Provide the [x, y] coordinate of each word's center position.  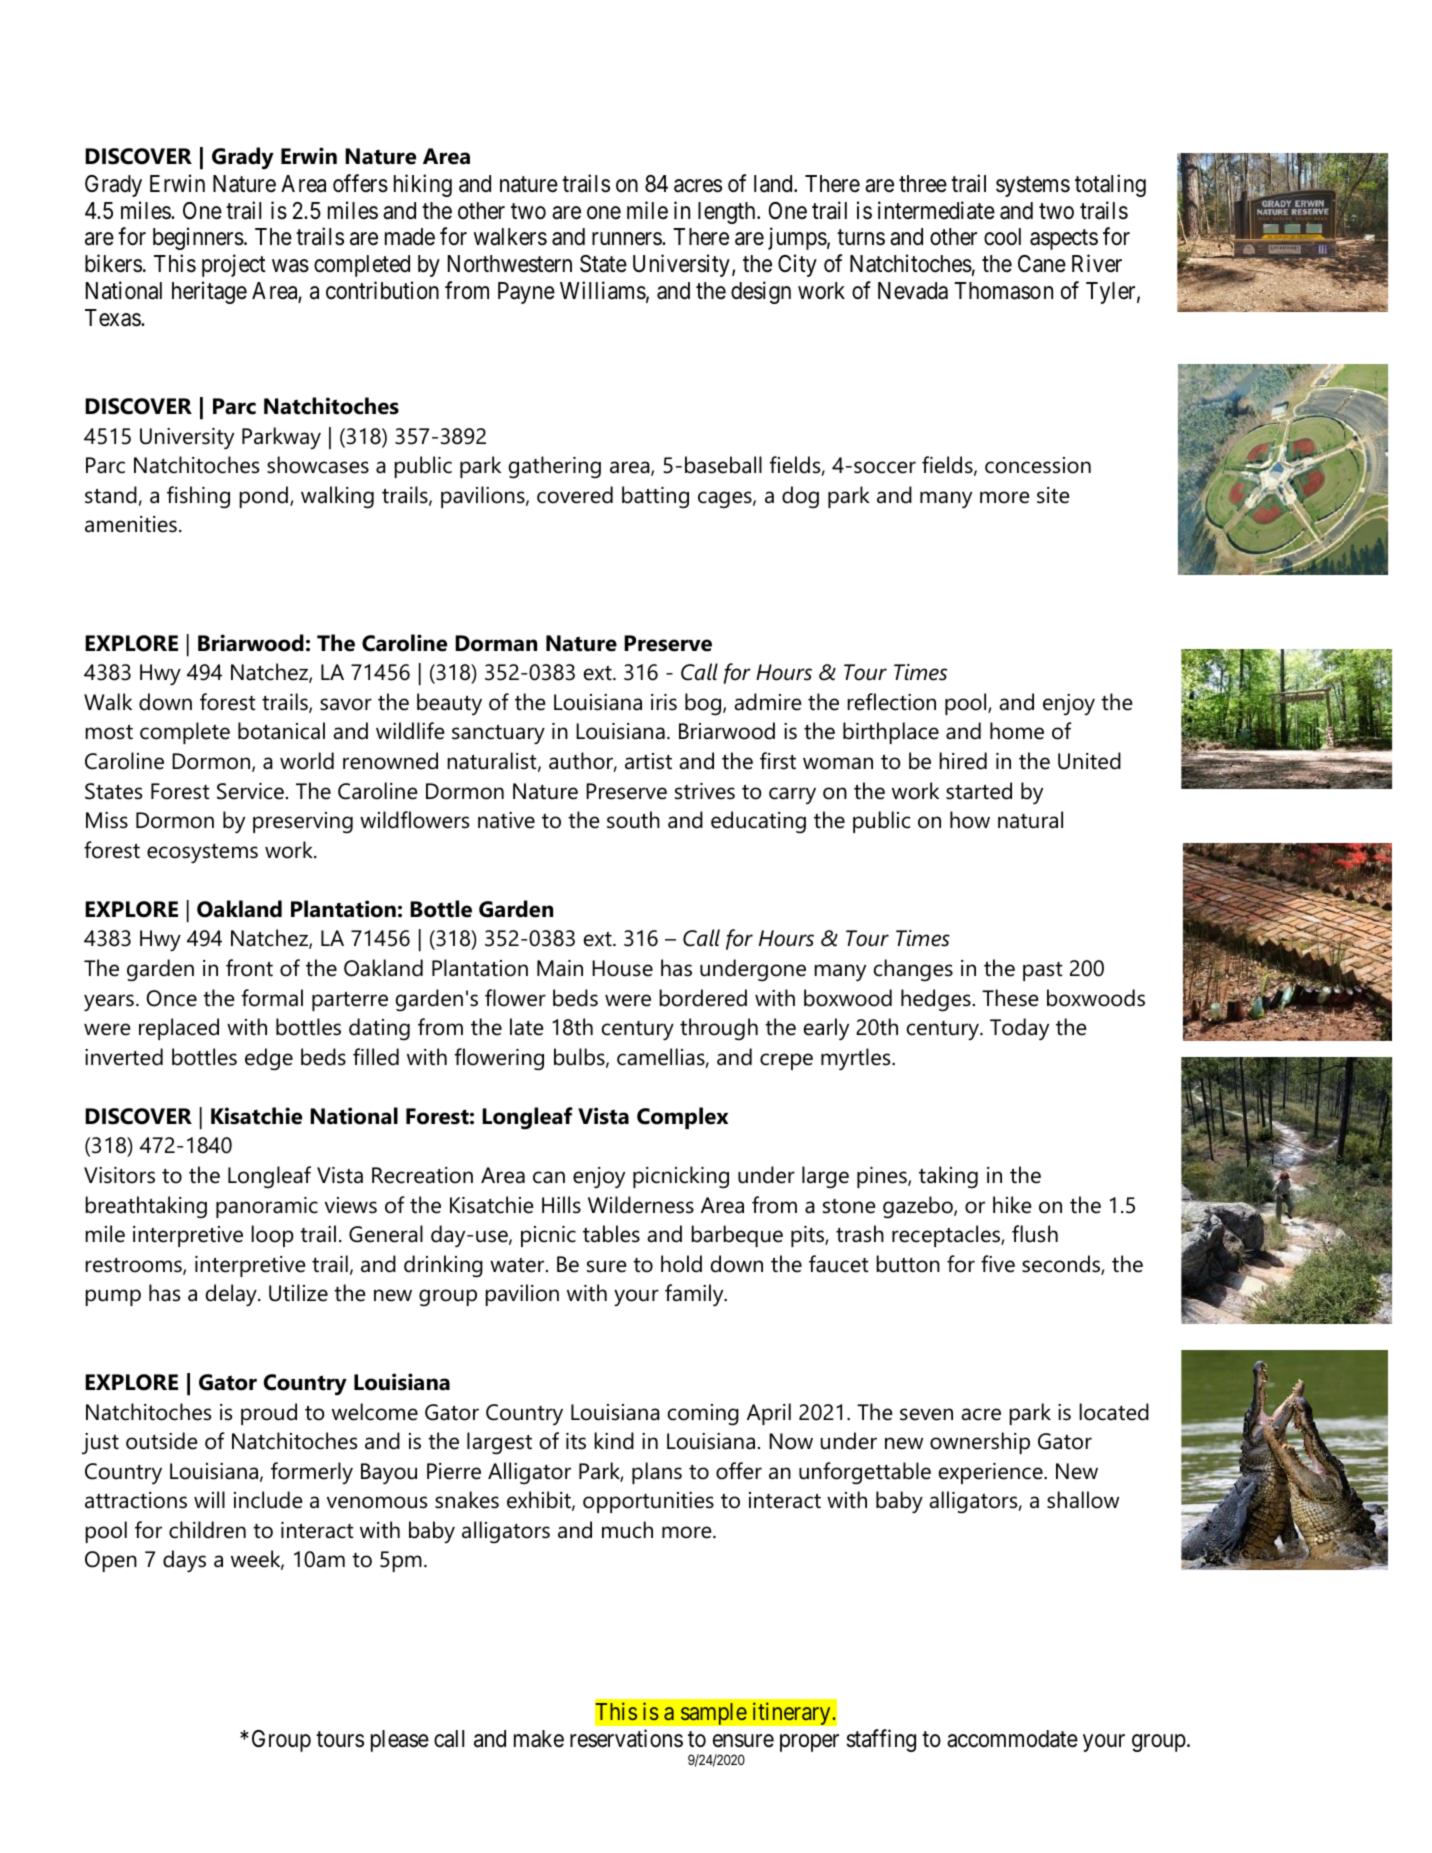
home [1017, 731]
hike [1012, 1205]
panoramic [267, 1207]
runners [627, 239]
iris [664, 702]
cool [1002, 237]
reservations [626, 1739]
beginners [198, 239]
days [184, 1561]
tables [611, 1234]
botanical [281, 731]
